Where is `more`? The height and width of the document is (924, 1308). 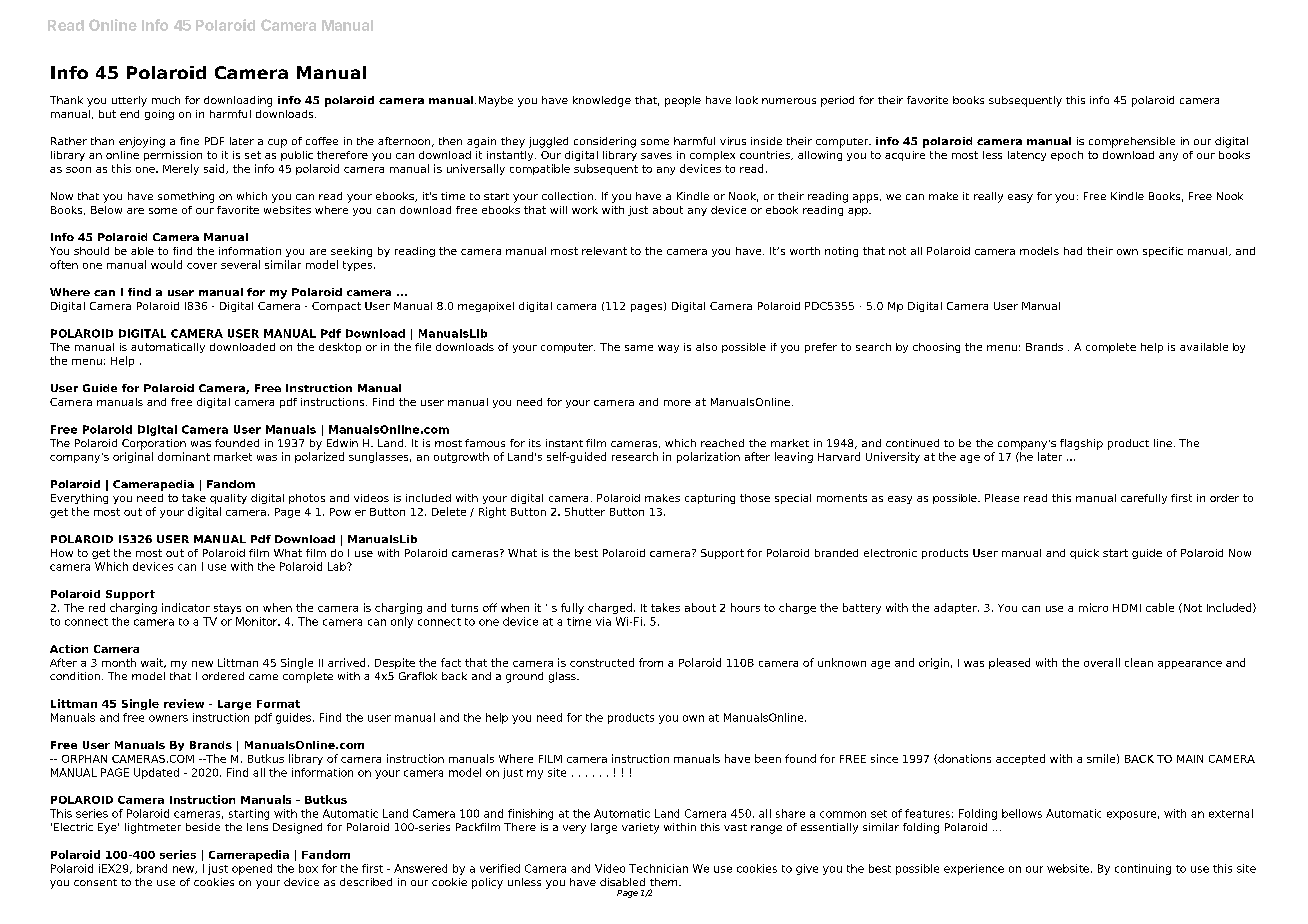
more is located at coordinates (677, 403).
